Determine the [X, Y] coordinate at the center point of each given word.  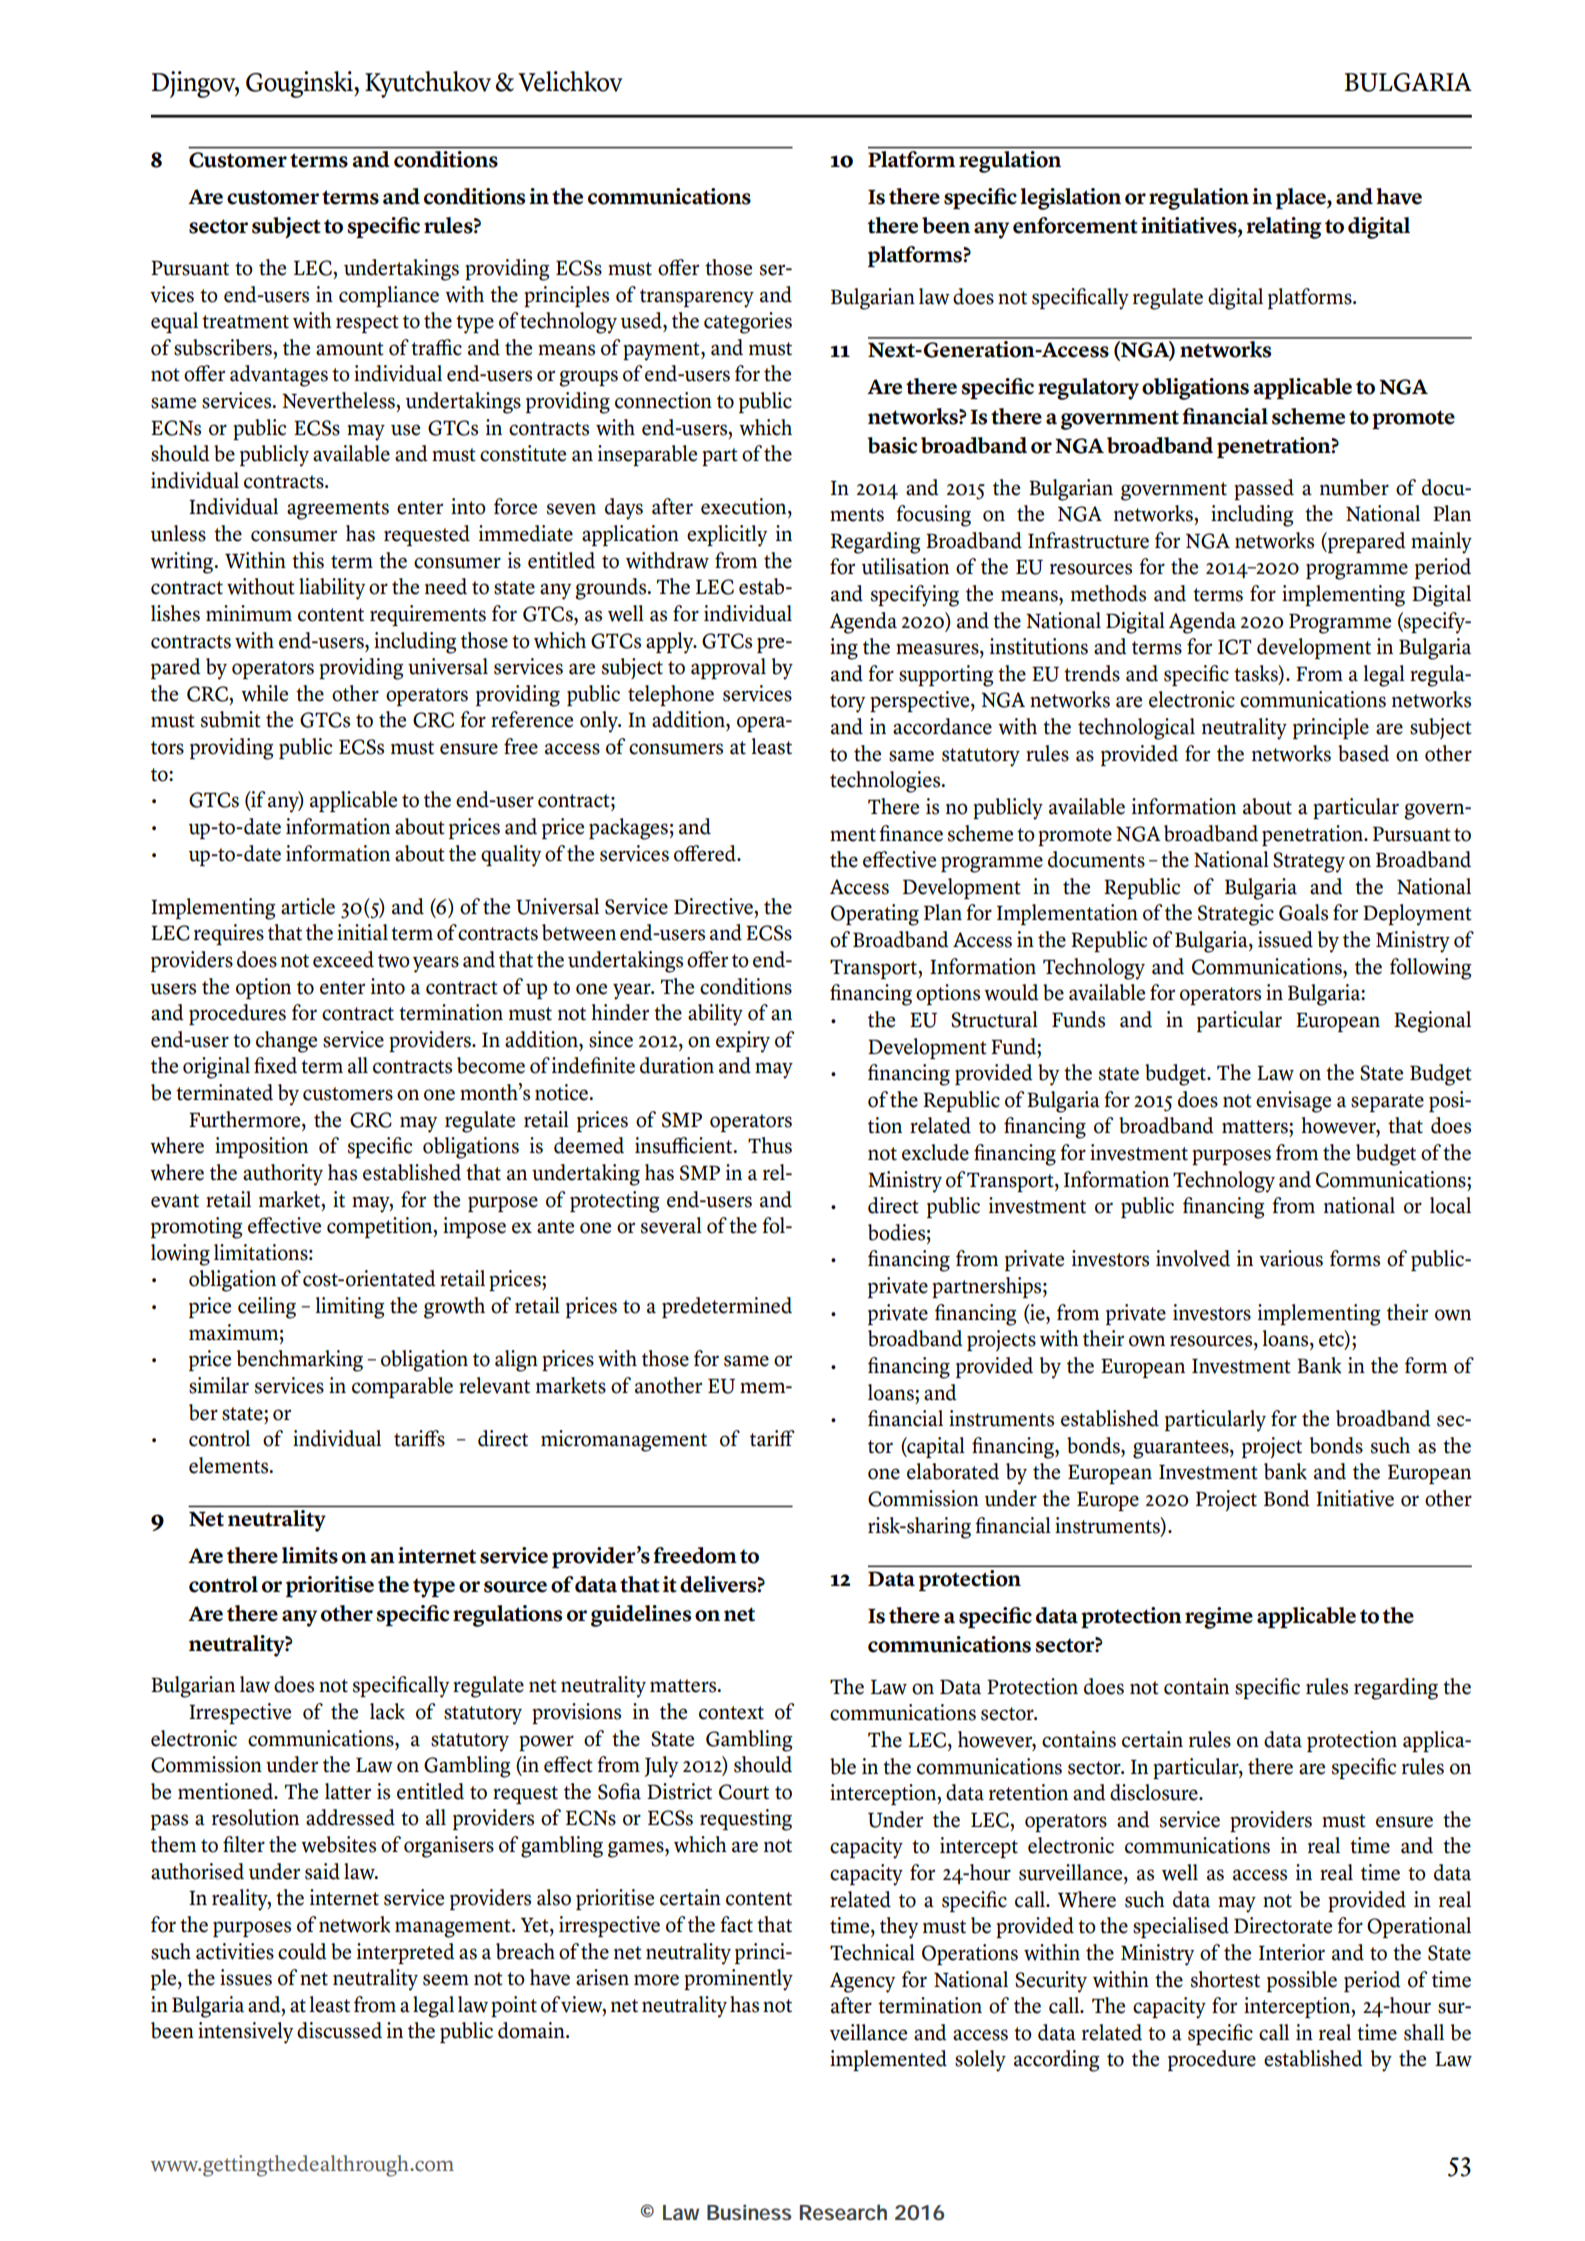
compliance [389, 296]
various [1291, 1258]
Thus [770, 1145]
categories [748, 323]
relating [1284, 228]
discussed [339, 2030]
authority [283, 1175]
